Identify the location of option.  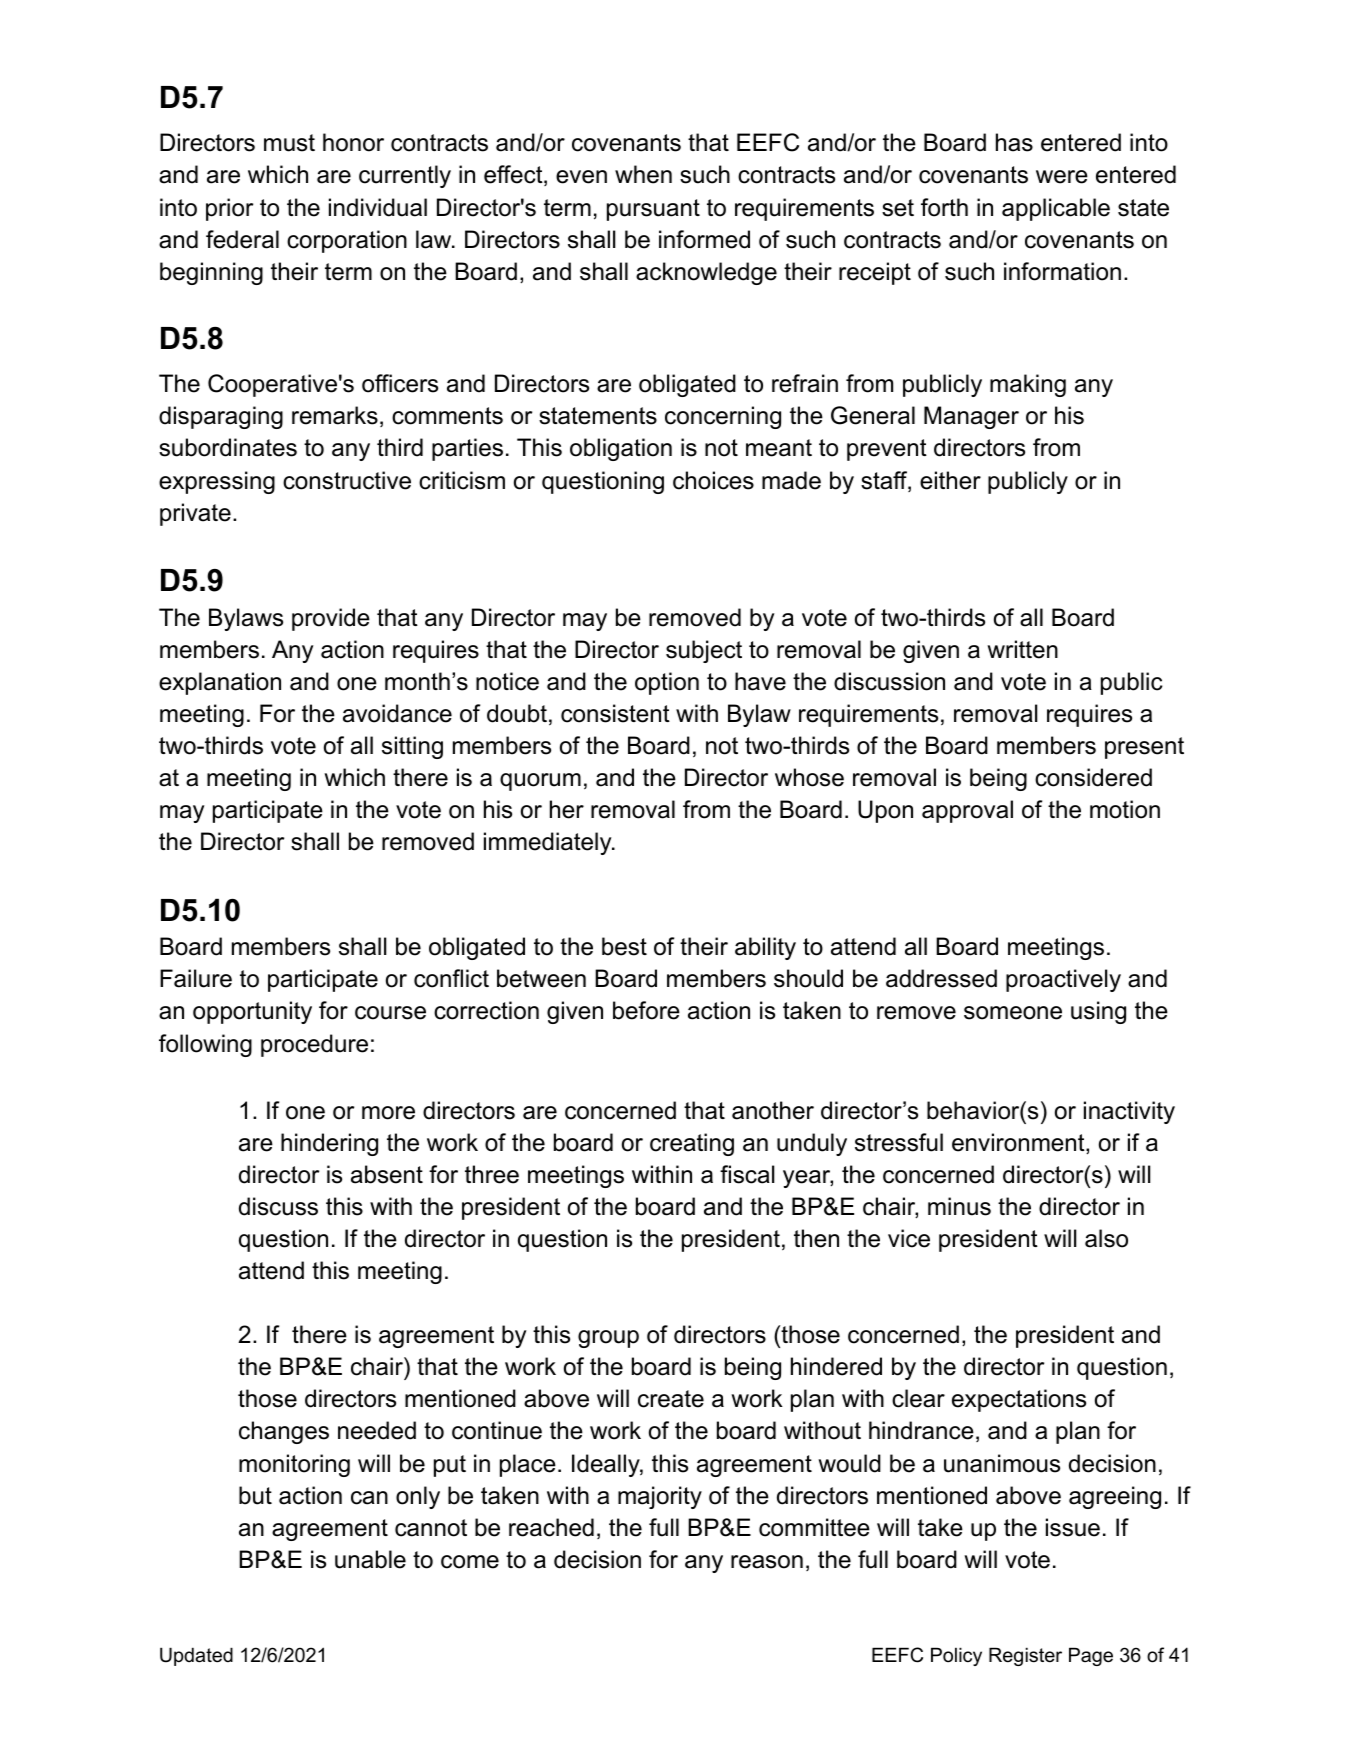
(667, 683).
